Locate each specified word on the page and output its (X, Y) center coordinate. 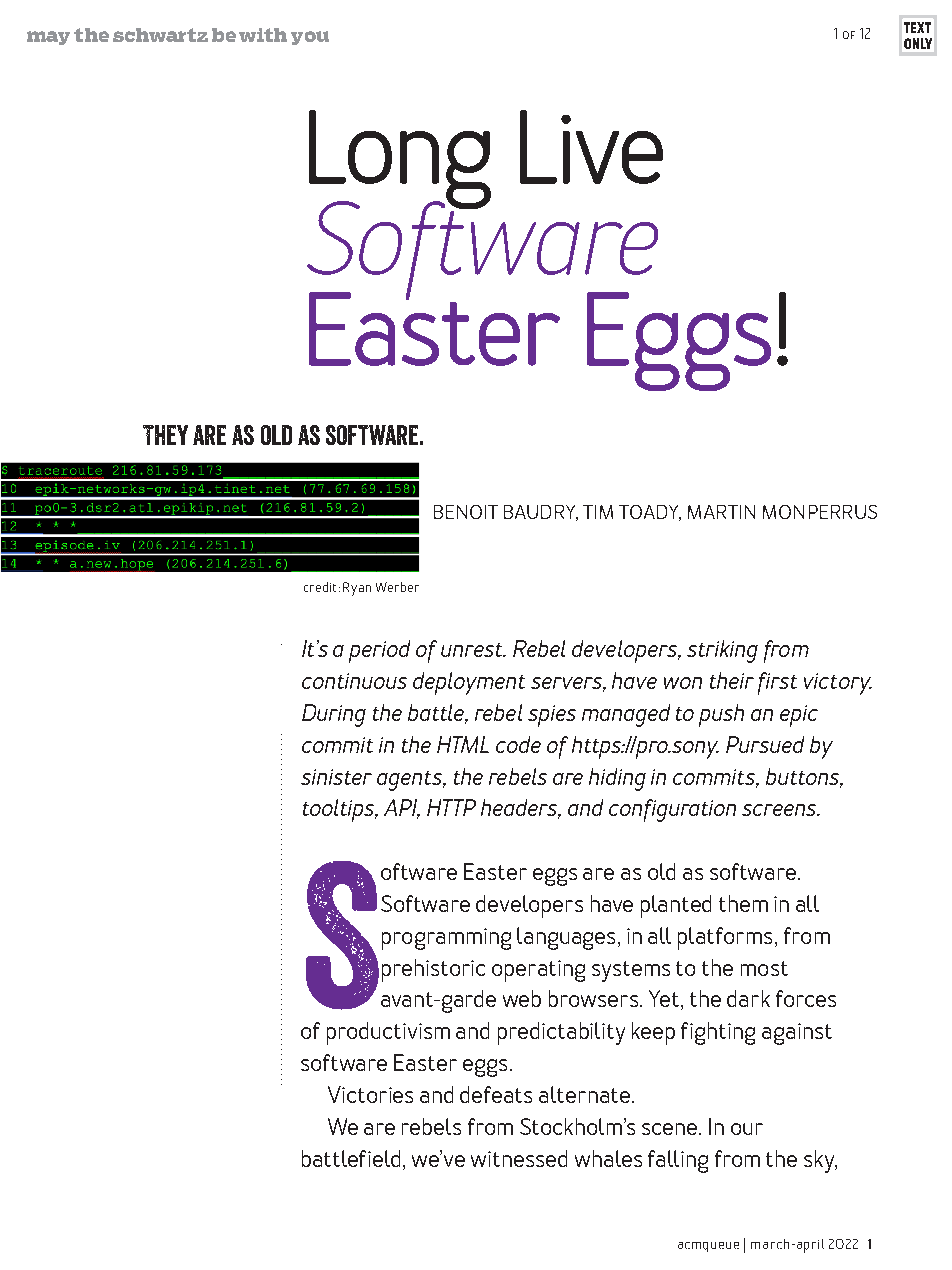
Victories (370, 1094)
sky (820, 1161)
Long (400, 161)
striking (722, 651)
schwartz (160, 35)
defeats (496, 1094)
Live (591, 147)
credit (322, 587)
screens (780, 810)
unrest (473, 650)
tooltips (340, 810)
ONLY (918, 43)
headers (520, 809)
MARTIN (721, 512)
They (165, 435)
